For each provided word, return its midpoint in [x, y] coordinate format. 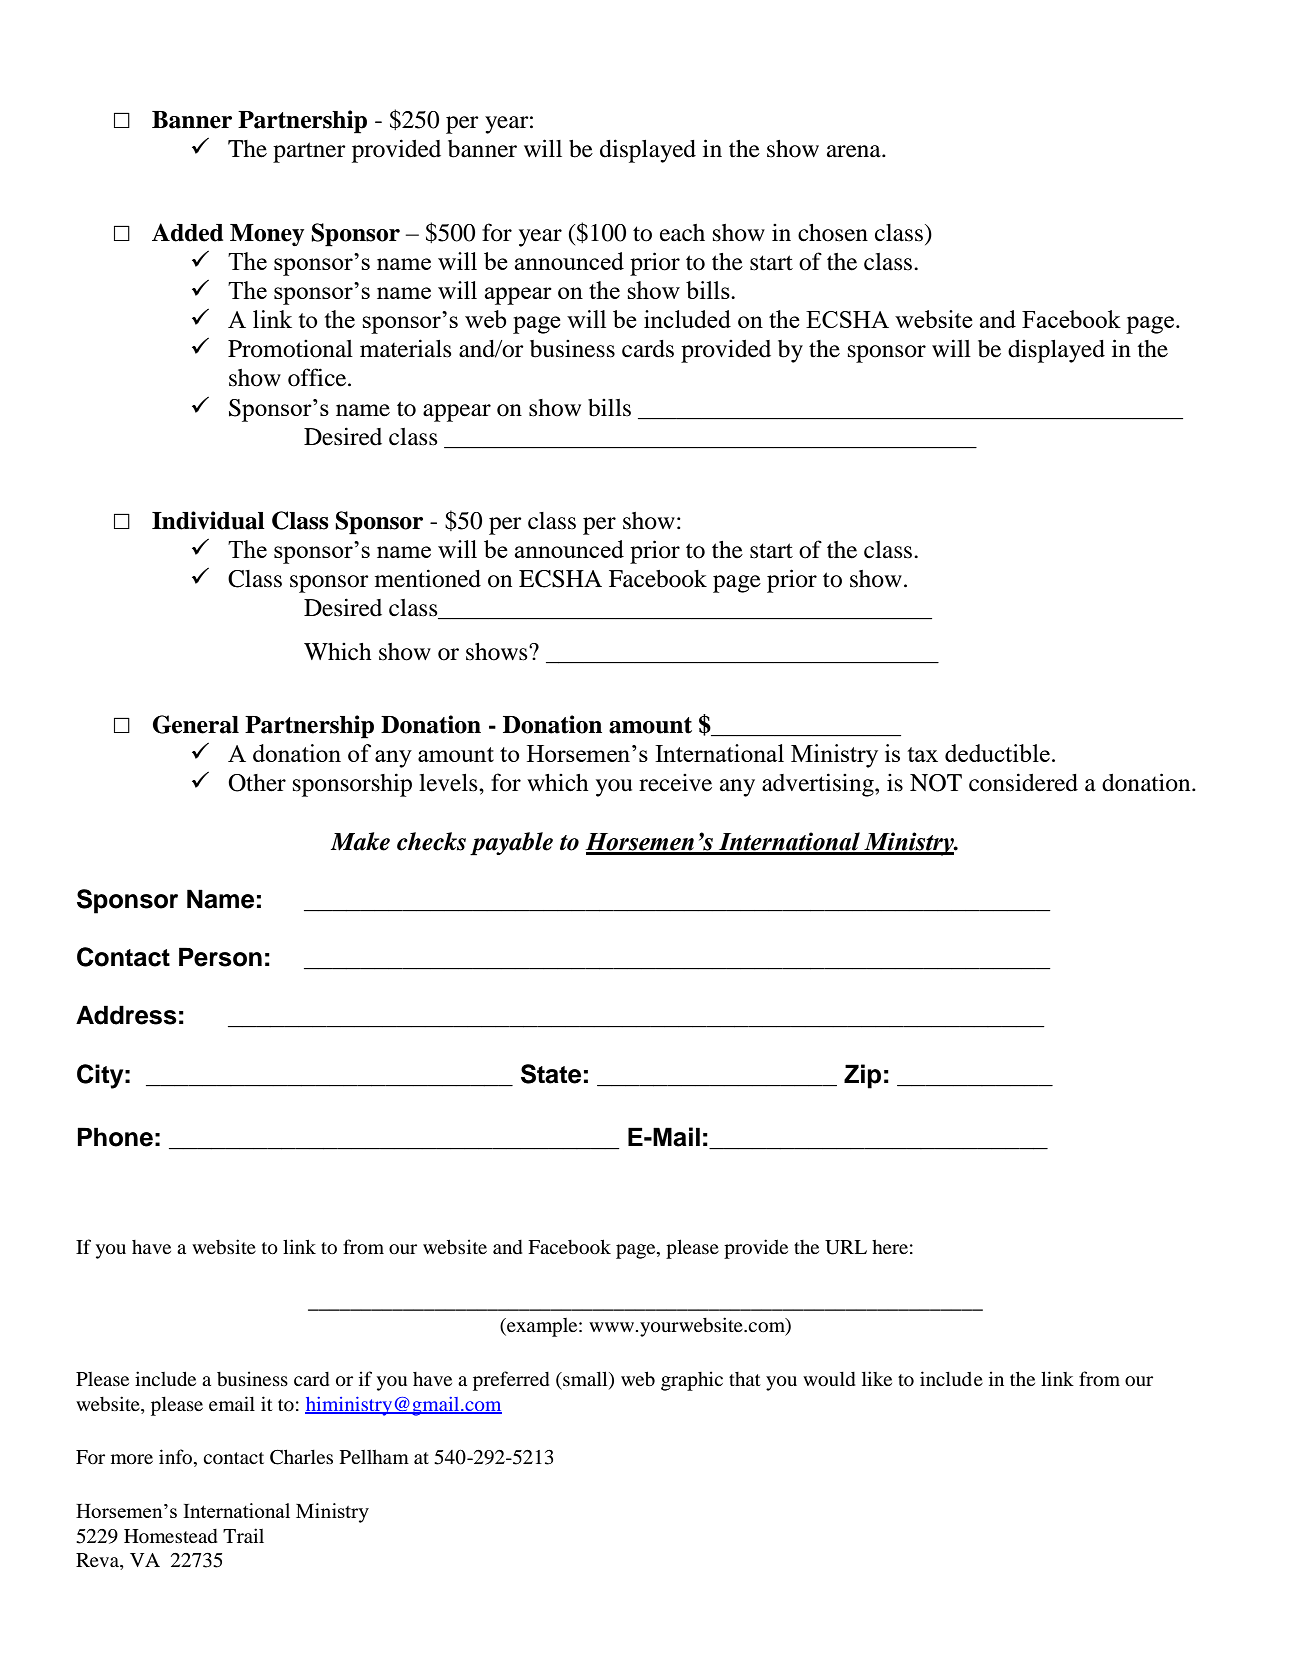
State [551, 1074]
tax [922, 754]
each [682, 233]
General [196, 724]
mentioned [428, 578]
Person [220, 957]
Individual [208, 520]
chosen [833, 233]
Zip [862, 1076]
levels [449, 783]
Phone [115, 1137]
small [585, 1380]
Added [187, 232]
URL [846, 1247]
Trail [243, 1535]
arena [855, 151]
